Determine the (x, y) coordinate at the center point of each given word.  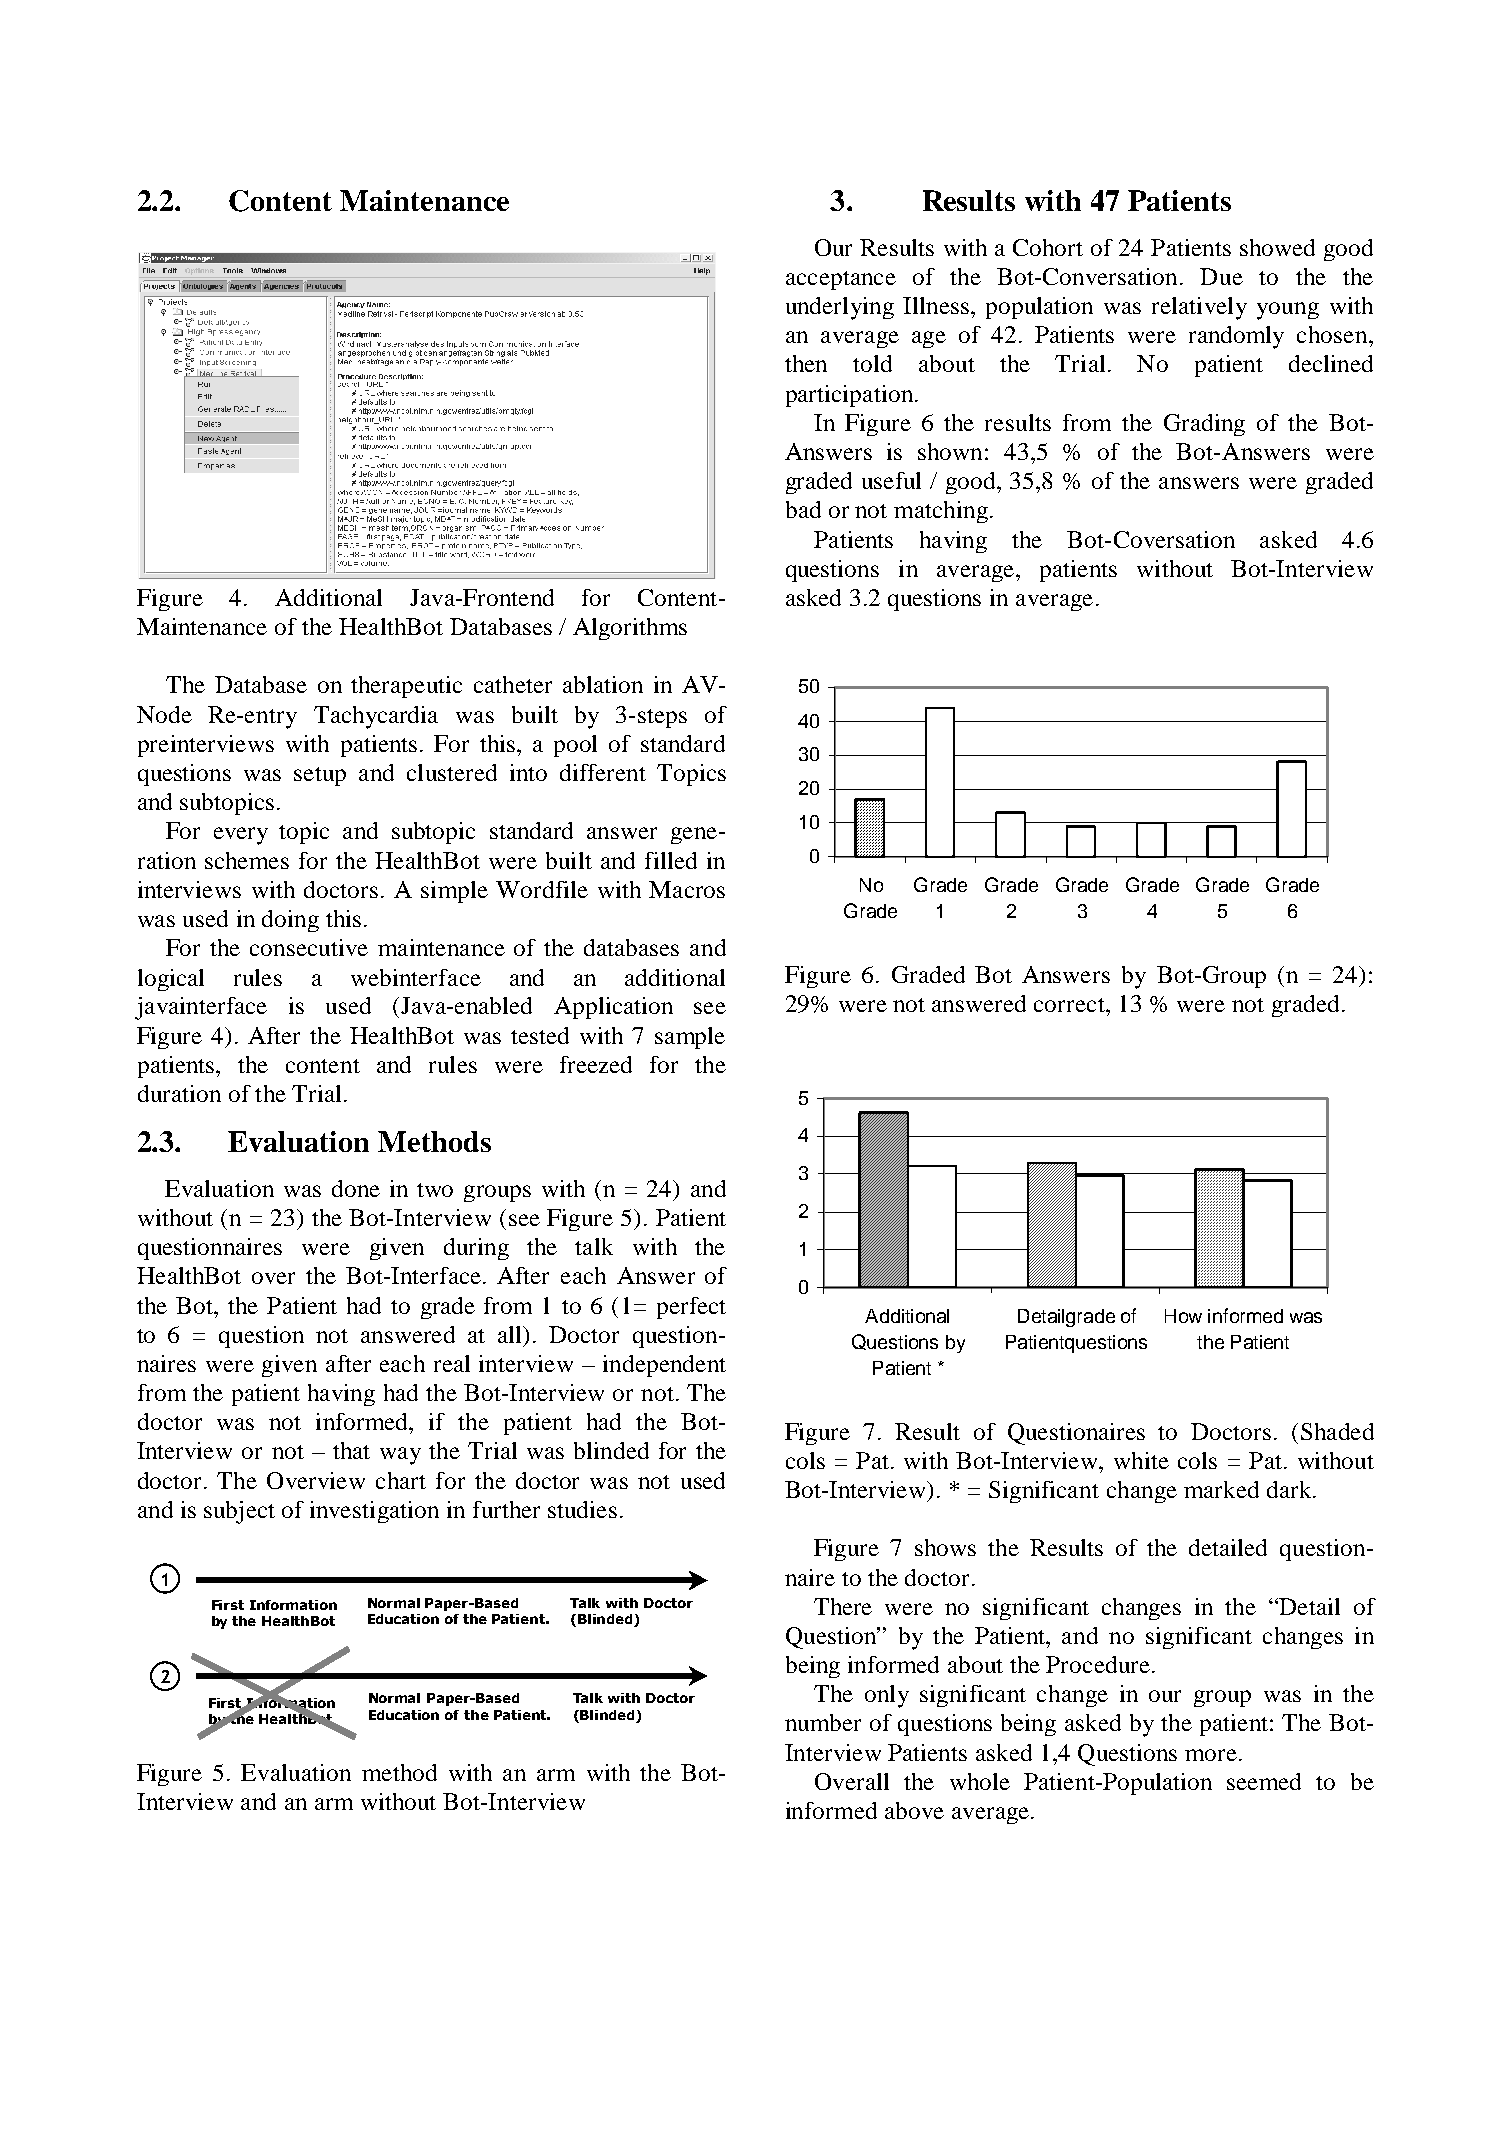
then (806, 363)
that (351, 1450)
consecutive (309, 947)
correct (1070, 1005)
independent (664, 1366)
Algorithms (630, 629)
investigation (374, 1512)
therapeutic (406, 687)
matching (941, 512)
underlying (840, 308)
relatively (1199, 308)
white (1141, 1460)
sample (690, 1038)
